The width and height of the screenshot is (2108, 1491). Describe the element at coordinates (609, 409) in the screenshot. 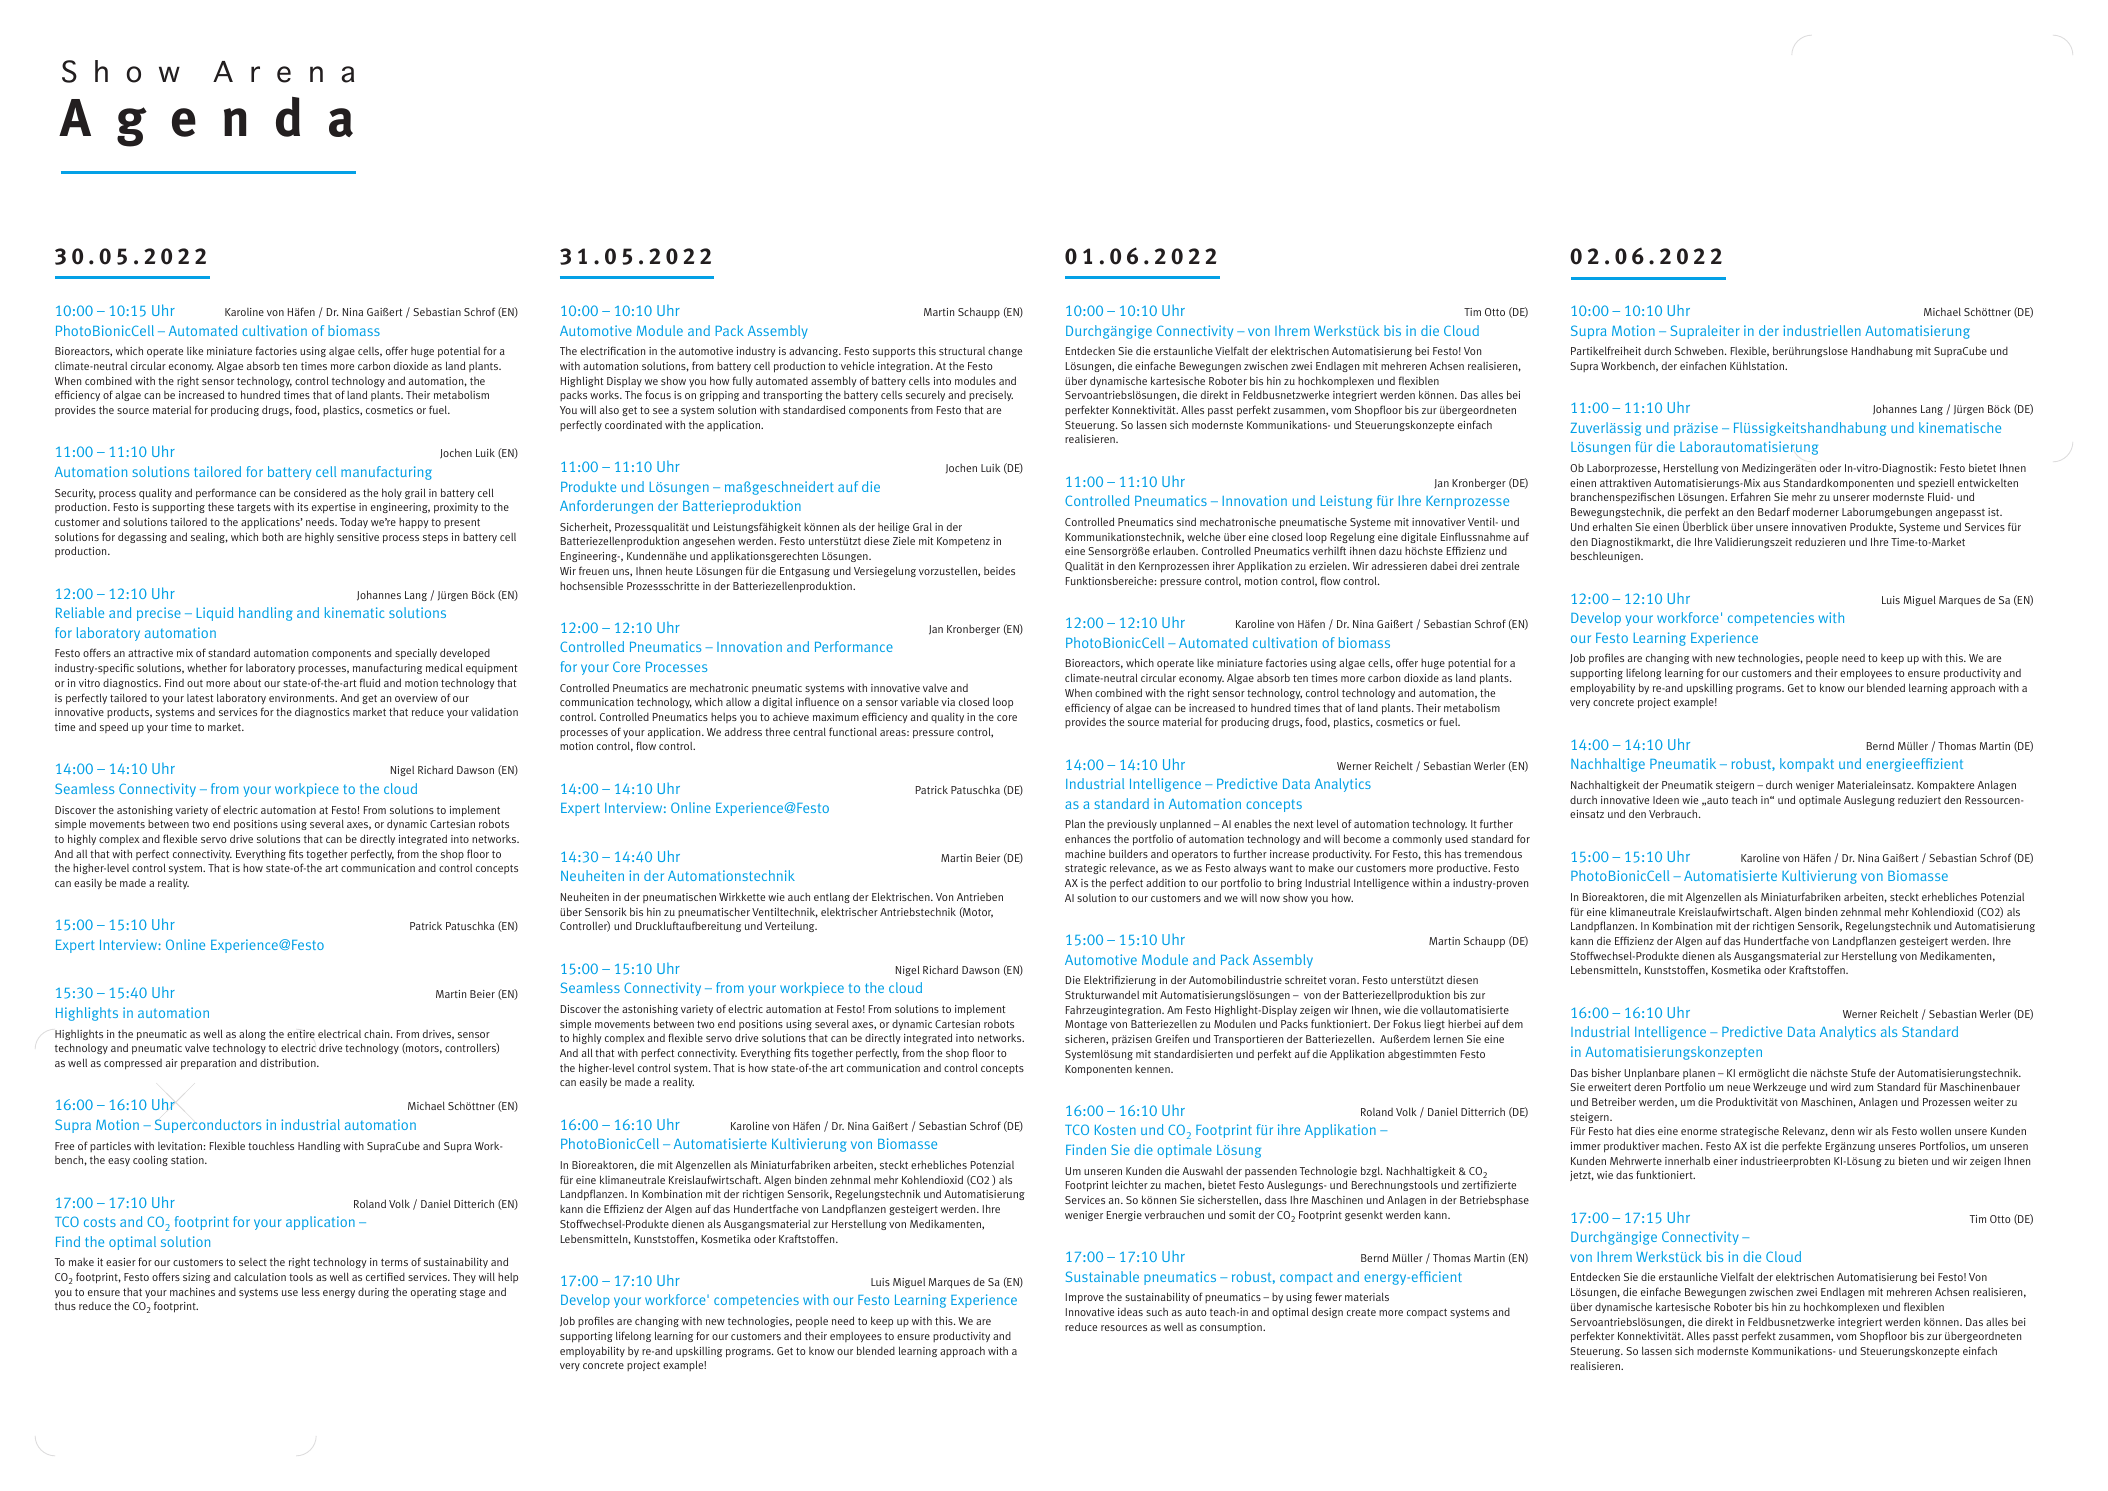

I see `also` at that location.
